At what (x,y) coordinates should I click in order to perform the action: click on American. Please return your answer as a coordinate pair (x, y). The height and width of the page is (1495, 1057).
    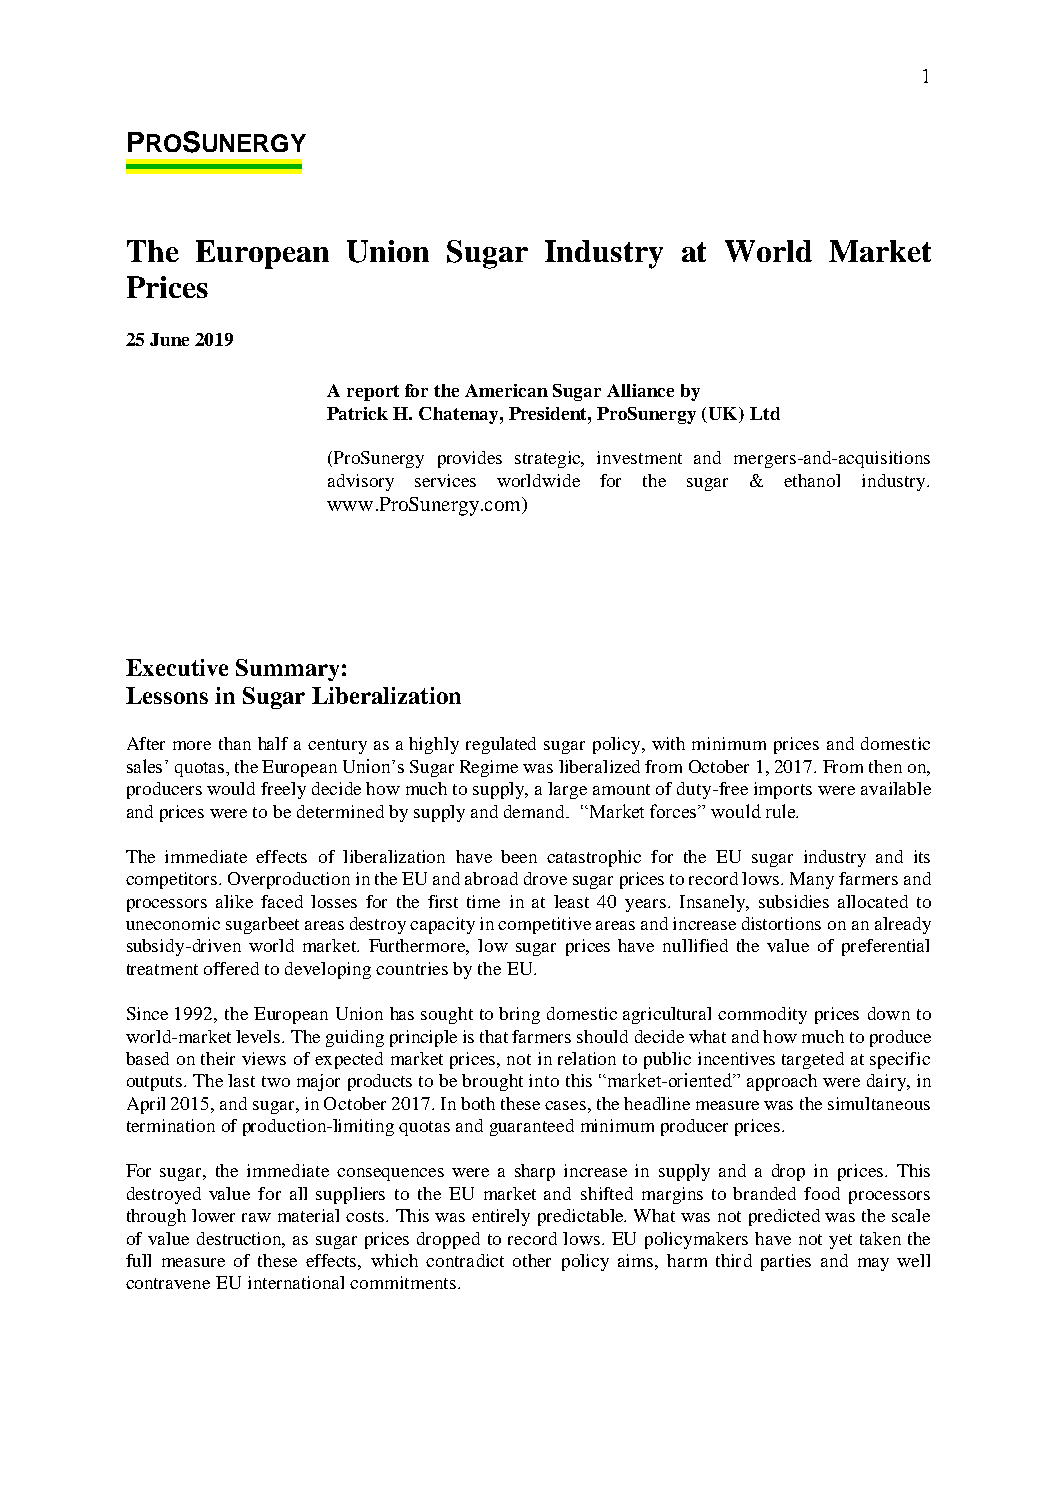
    Looking at the image, I should click on (506, 390).
